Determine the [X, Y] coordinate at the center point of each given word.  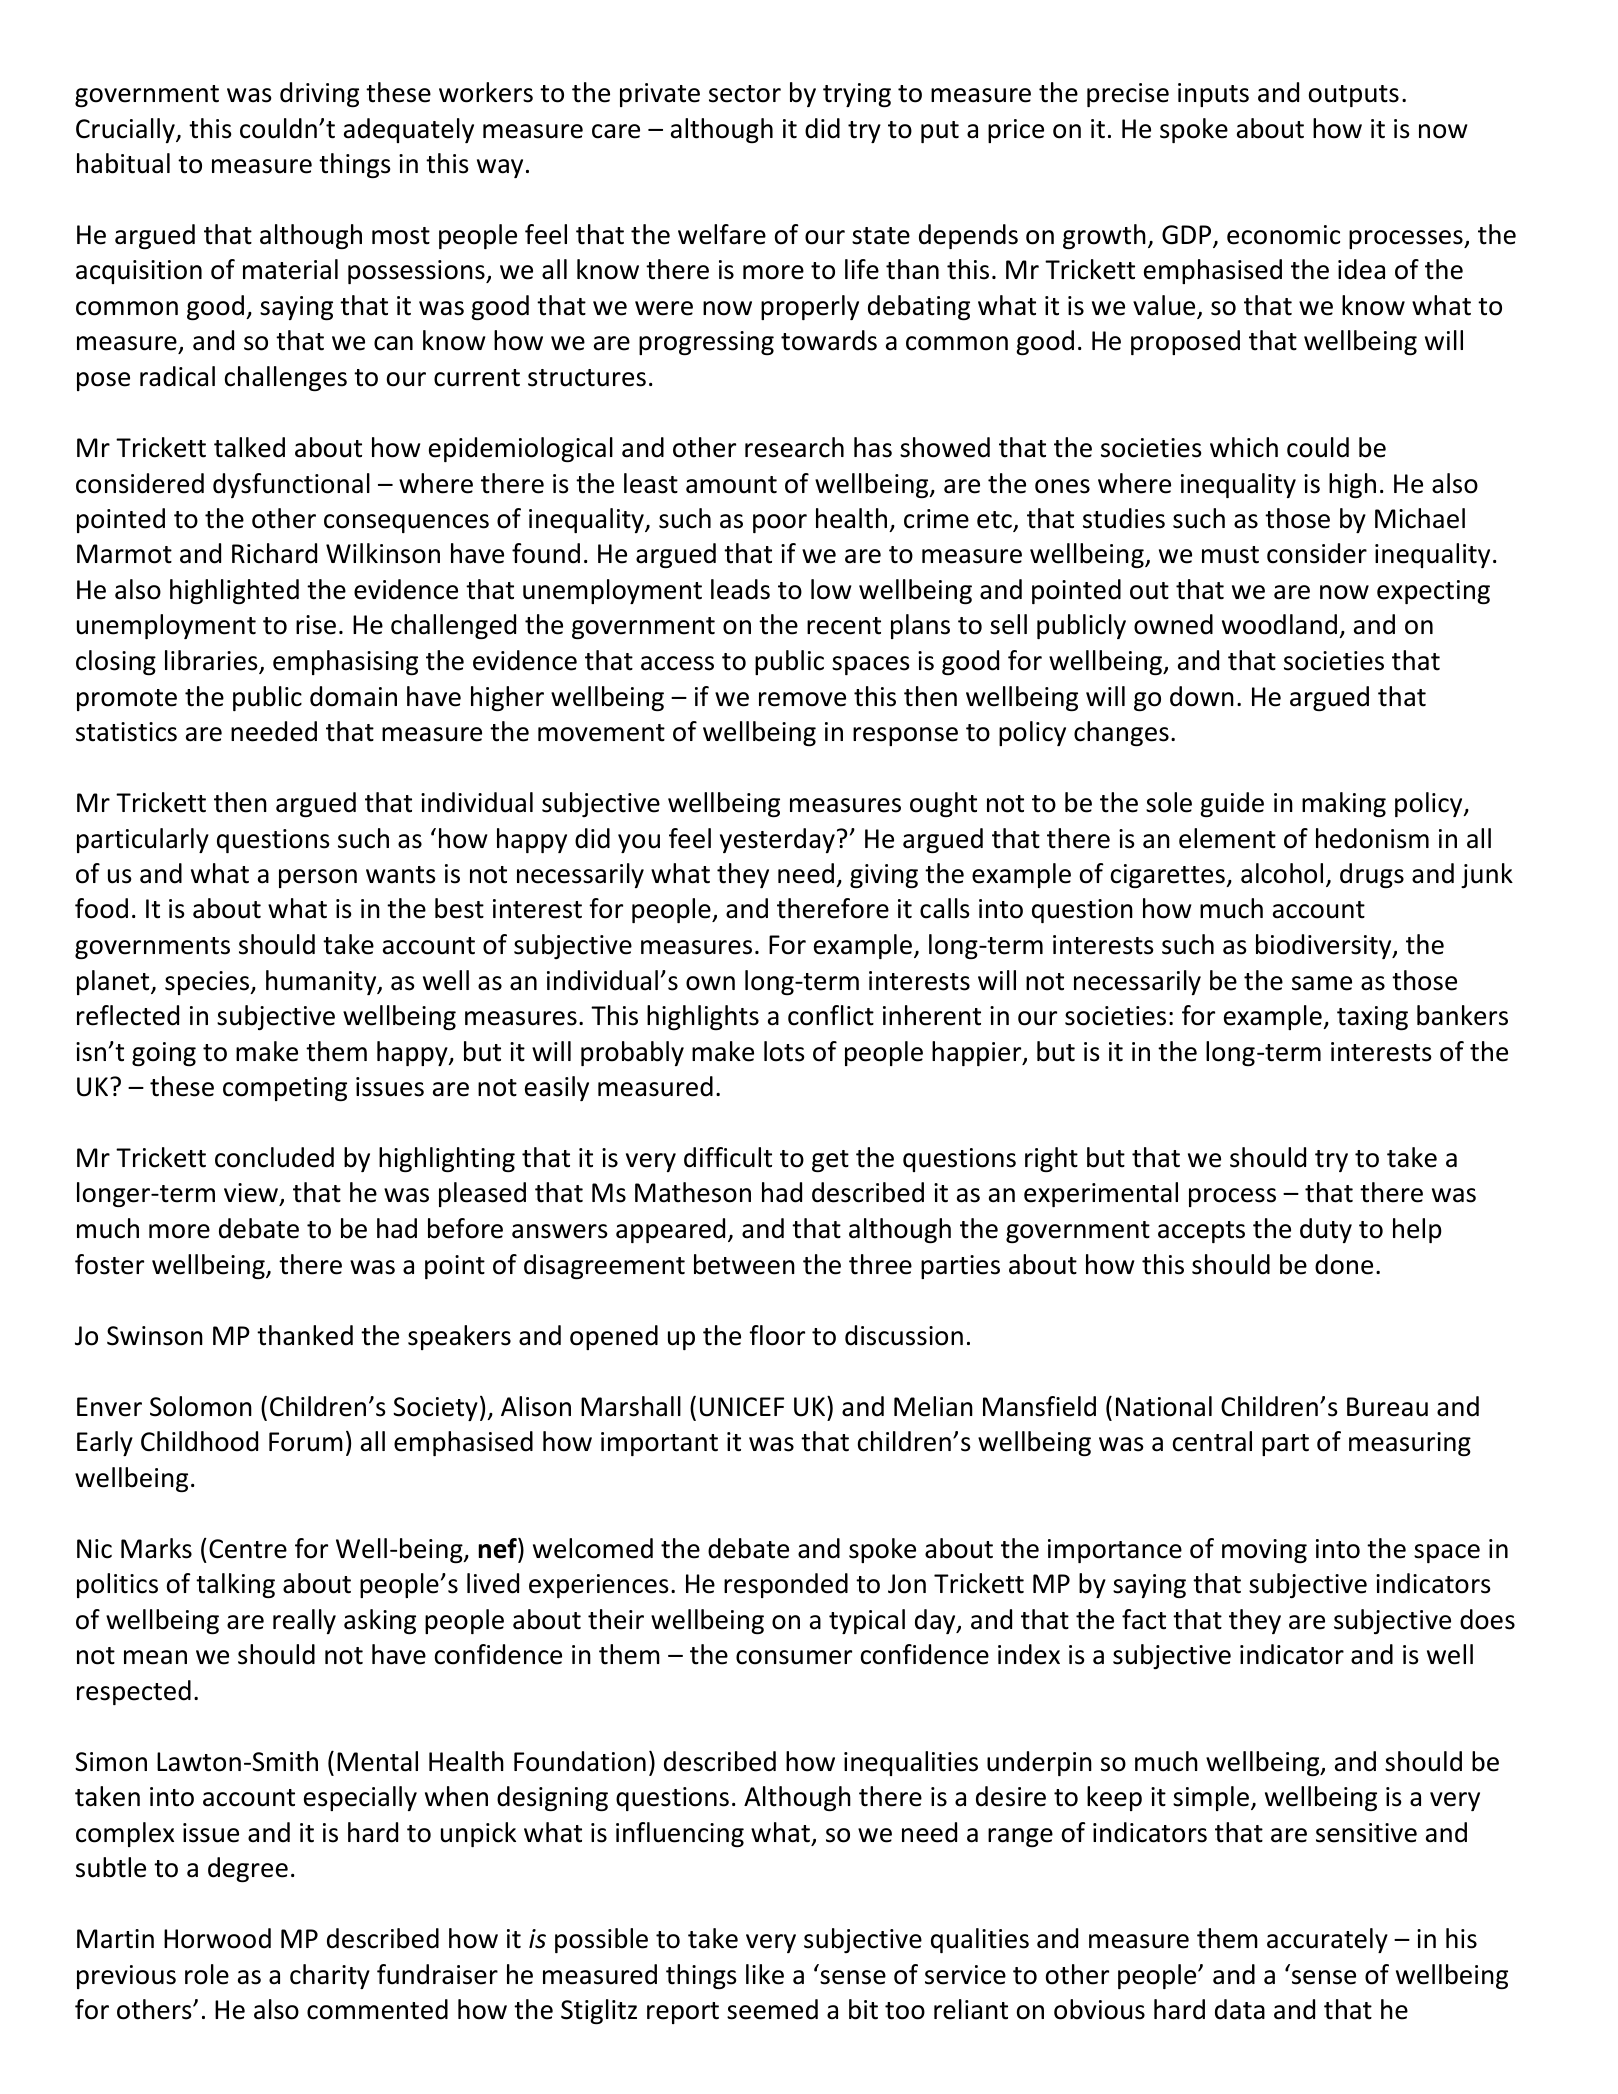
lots [784, 1051]
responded [786, 1585]
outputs [1354, 96]
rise [316, 625]
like [765, 1974]
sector [745, 94]
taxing [1372, 1018]
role [207, 1974]
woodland [1279, 624]
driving [319, 94]
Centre [248, 1549]
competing [285, 1089]
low [831, 589]
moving [1264, 1551]
